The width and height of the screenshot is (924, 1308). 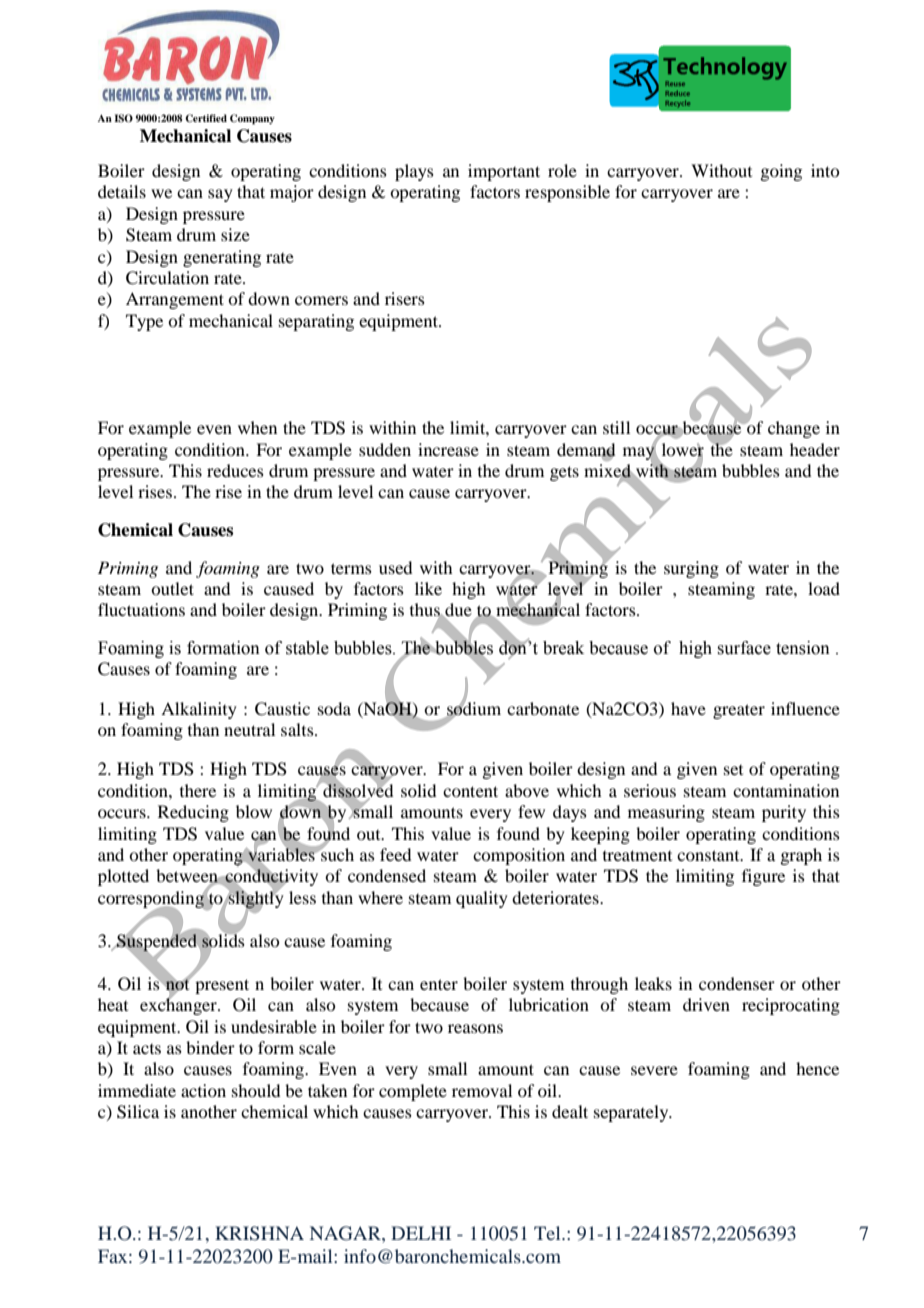 I want to click on outlet, so click(x=172, y=588).
